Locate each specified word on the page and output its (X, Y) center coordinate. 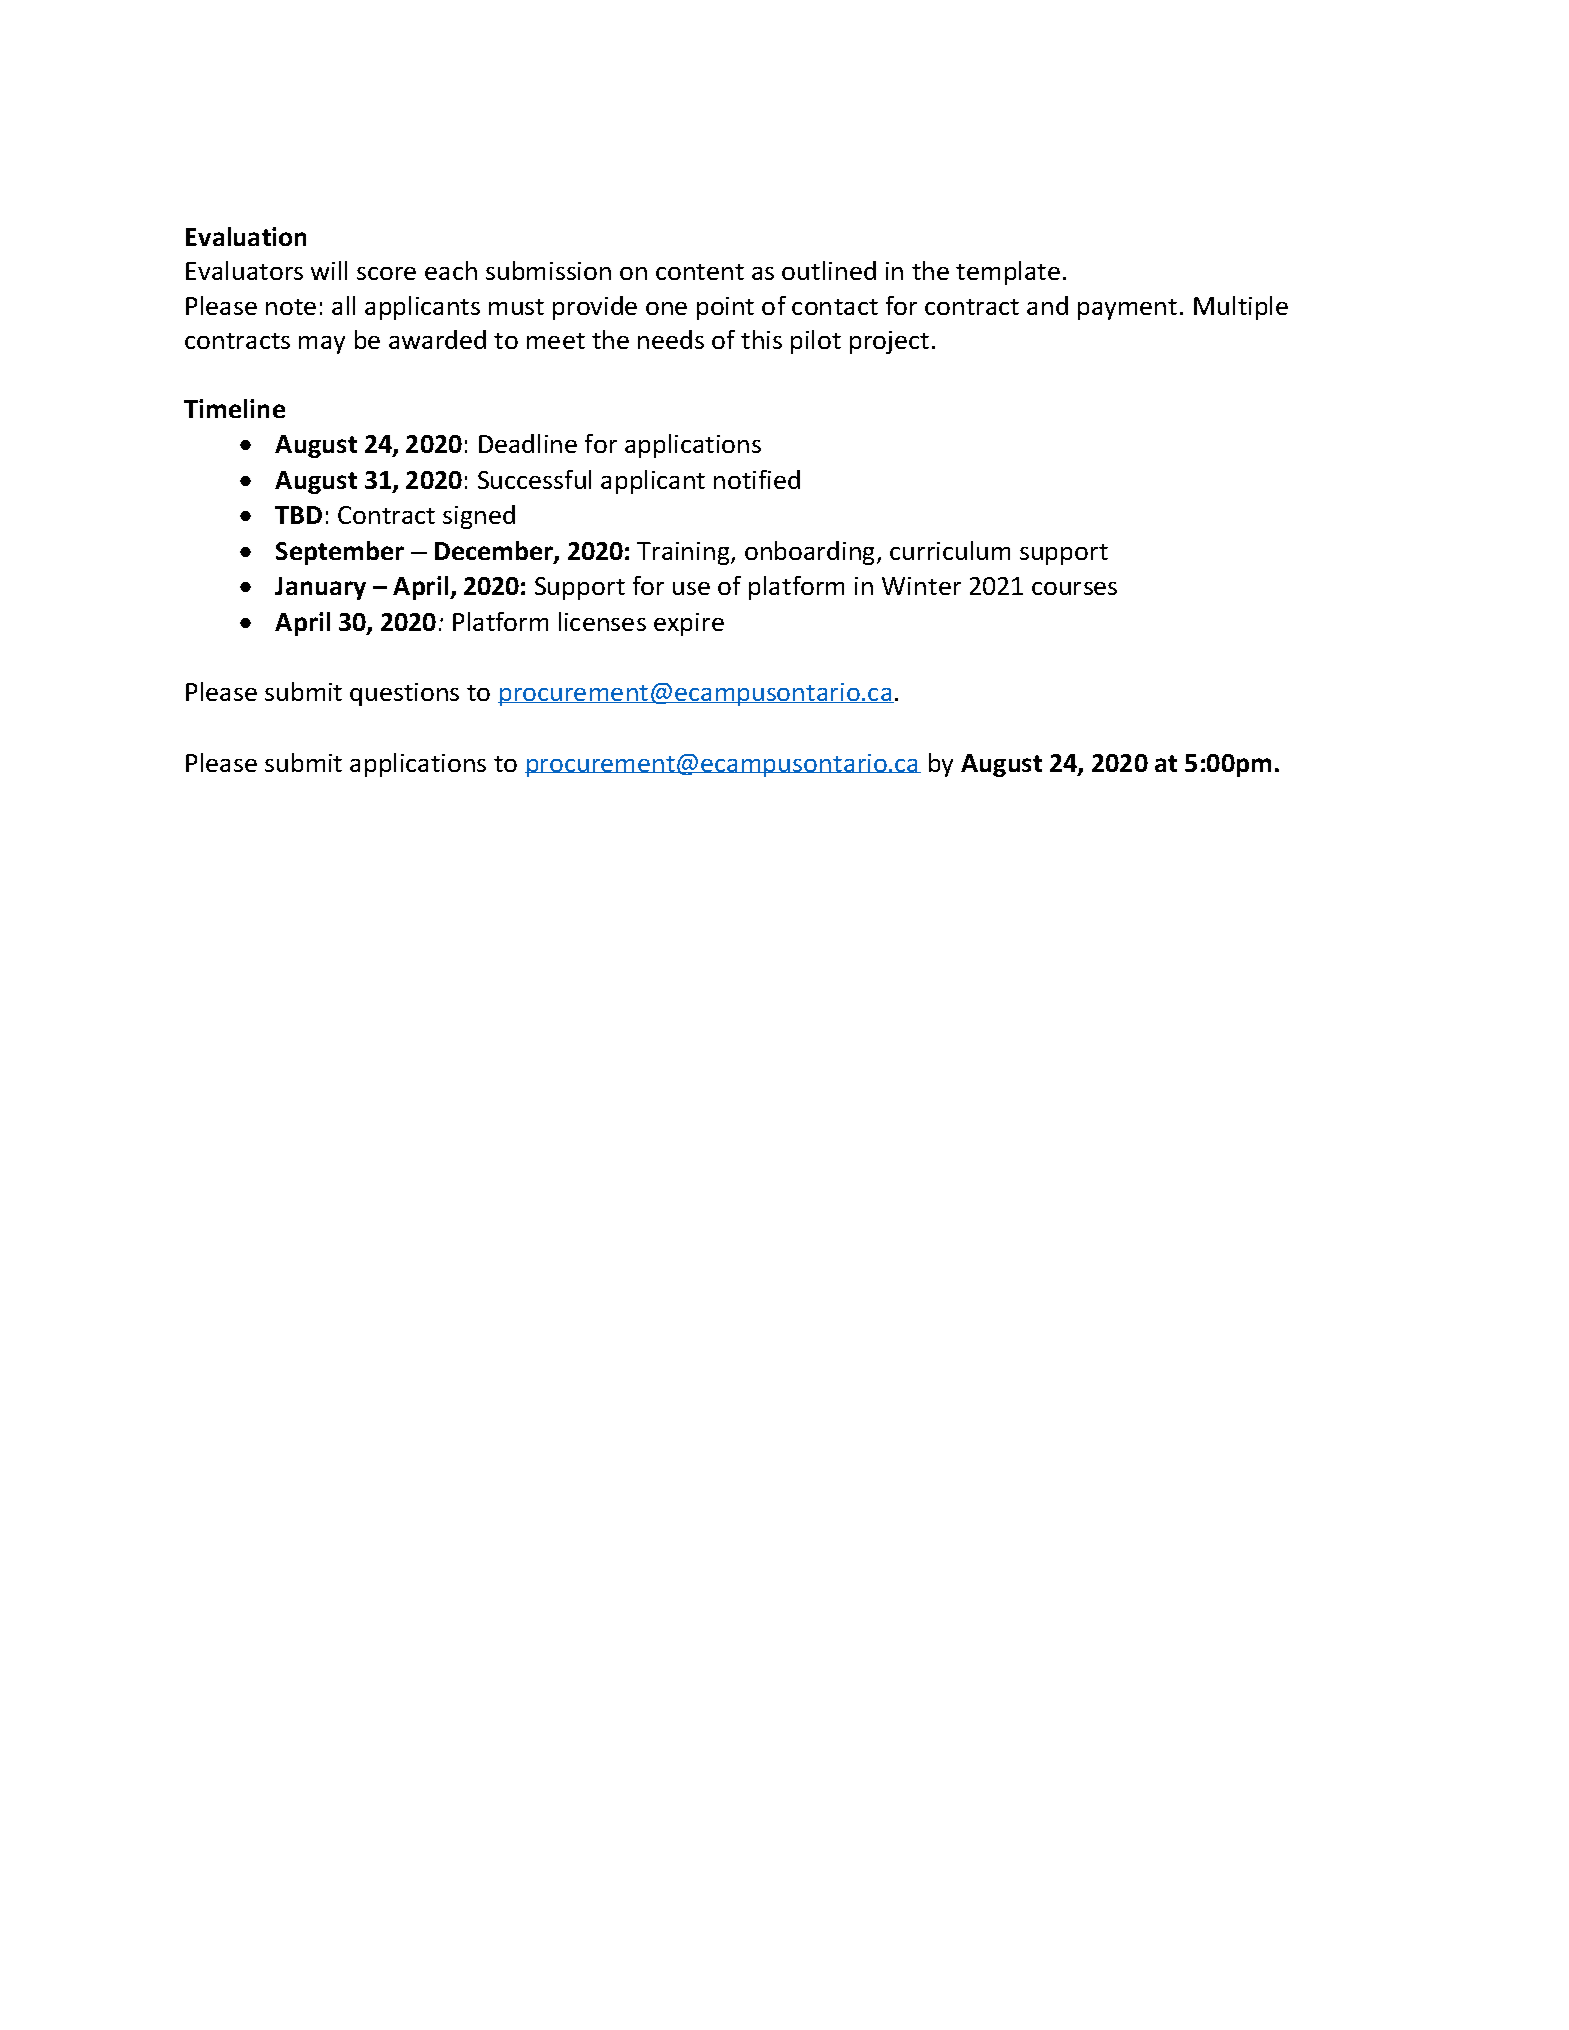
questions (404, 694)
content (700, 272)
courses (1074, 588)
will (329, 270)
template (1008, 273)
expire (689, 624)
